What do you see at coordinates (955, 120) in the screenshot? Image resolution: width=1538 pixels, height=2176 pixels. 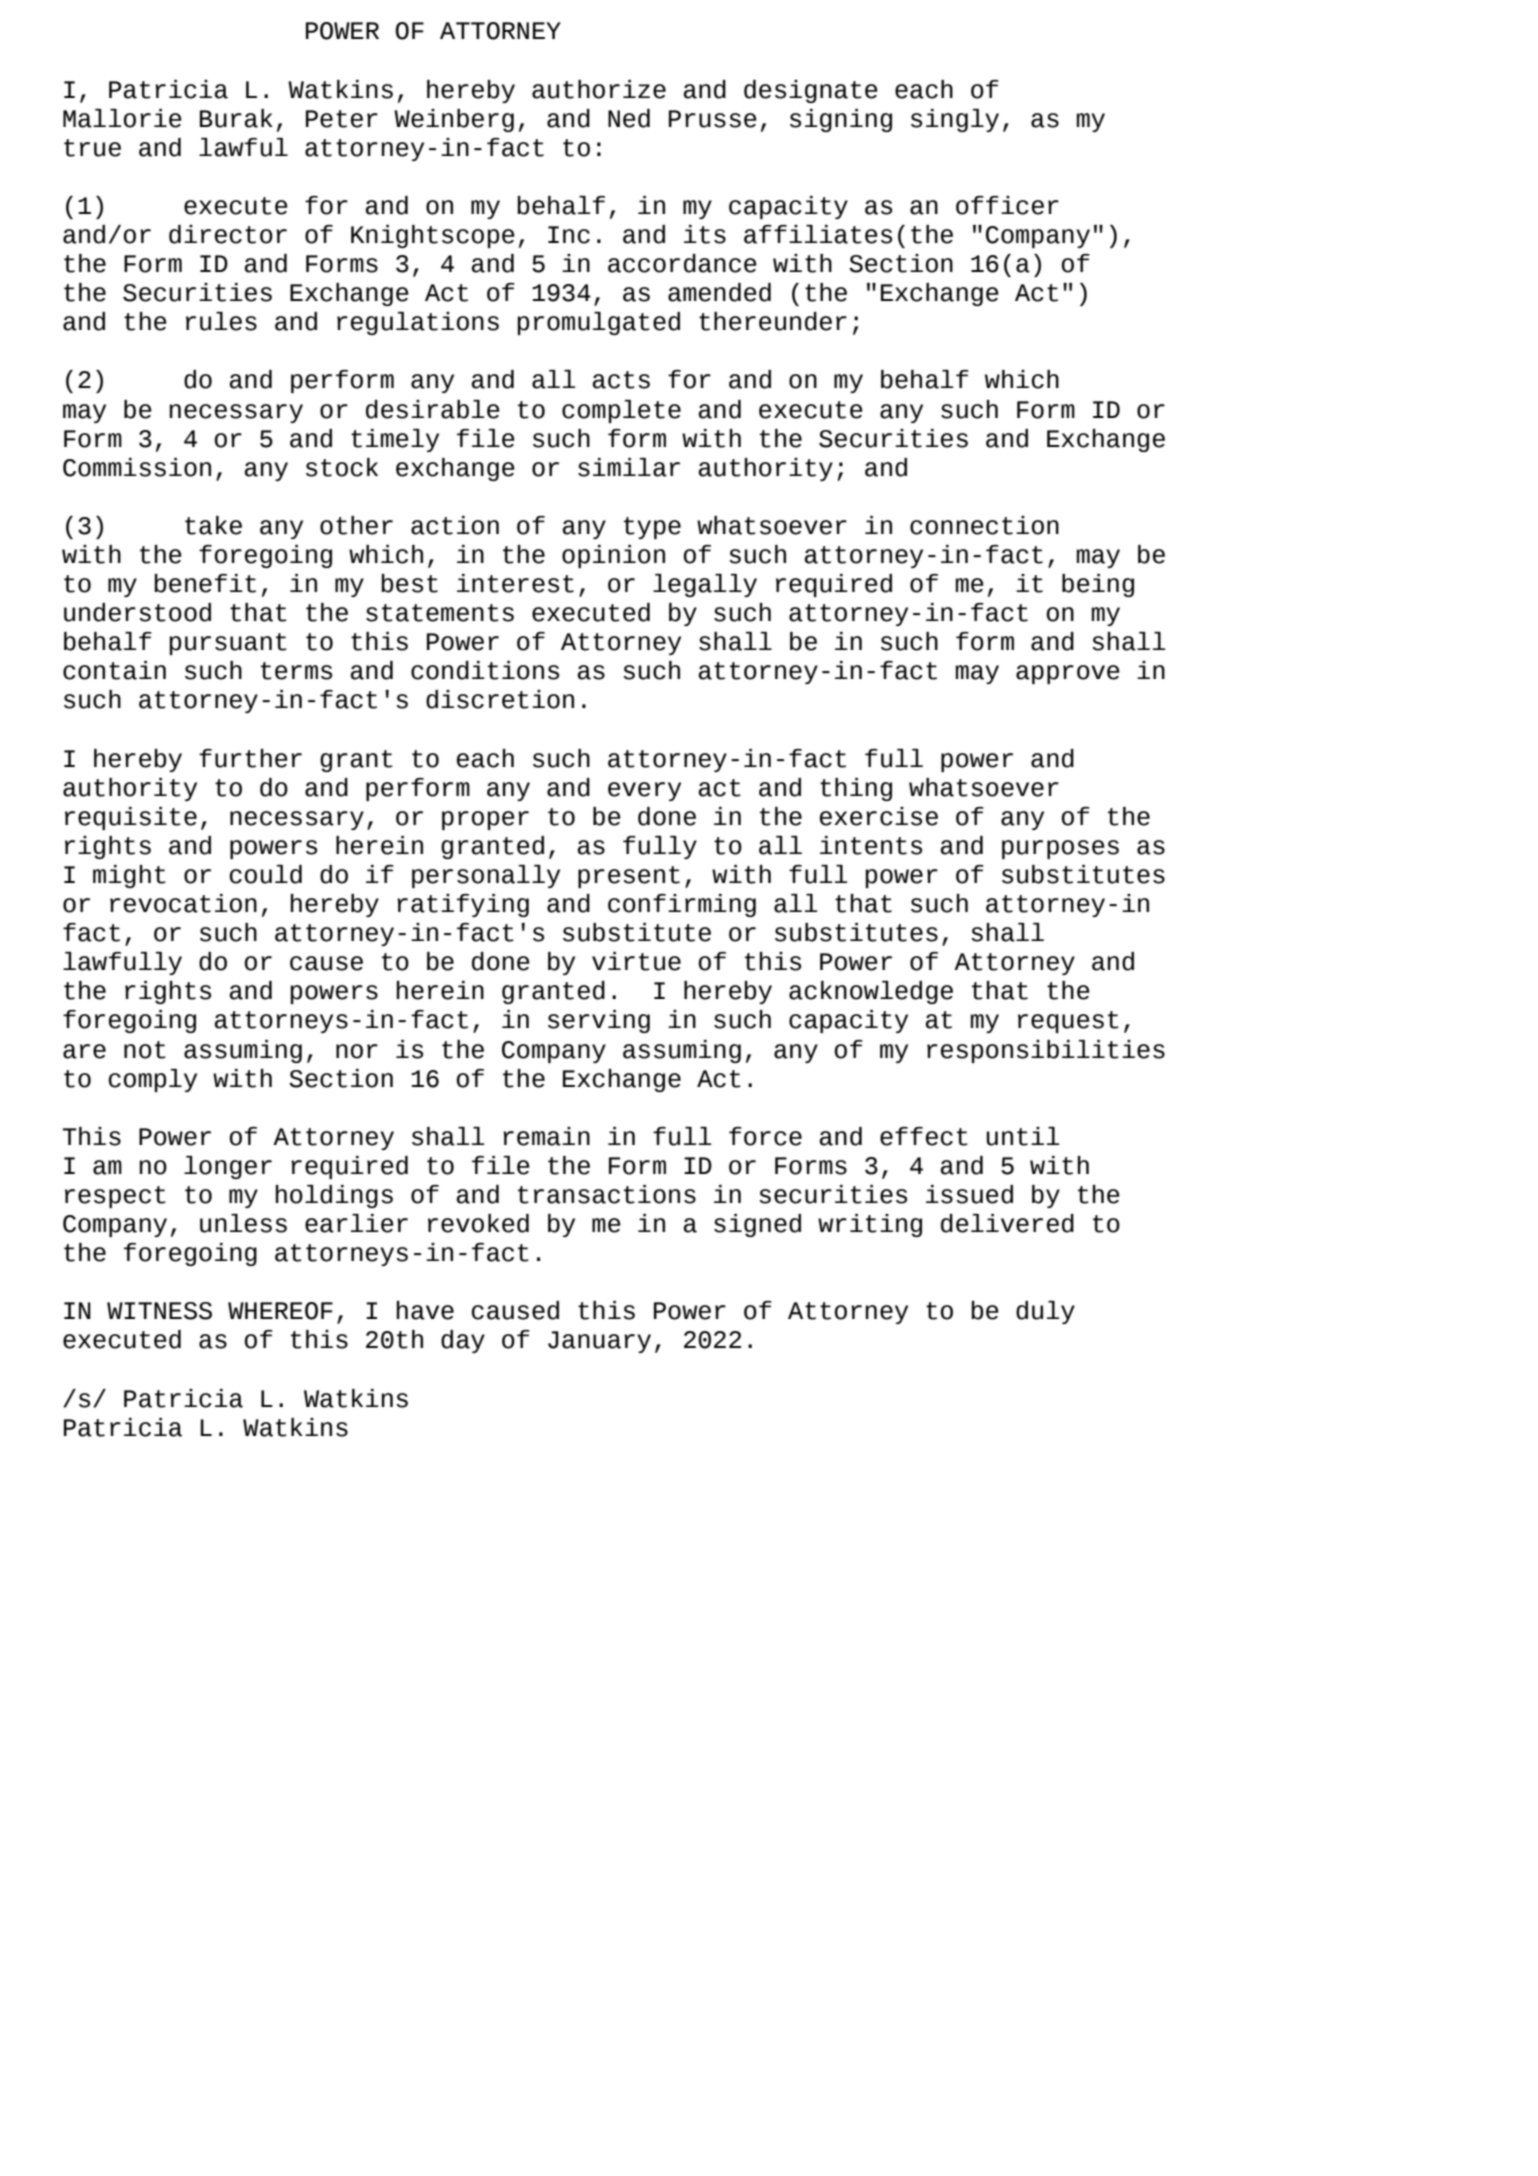 I see `singly` at bounding box center [955, 120].
